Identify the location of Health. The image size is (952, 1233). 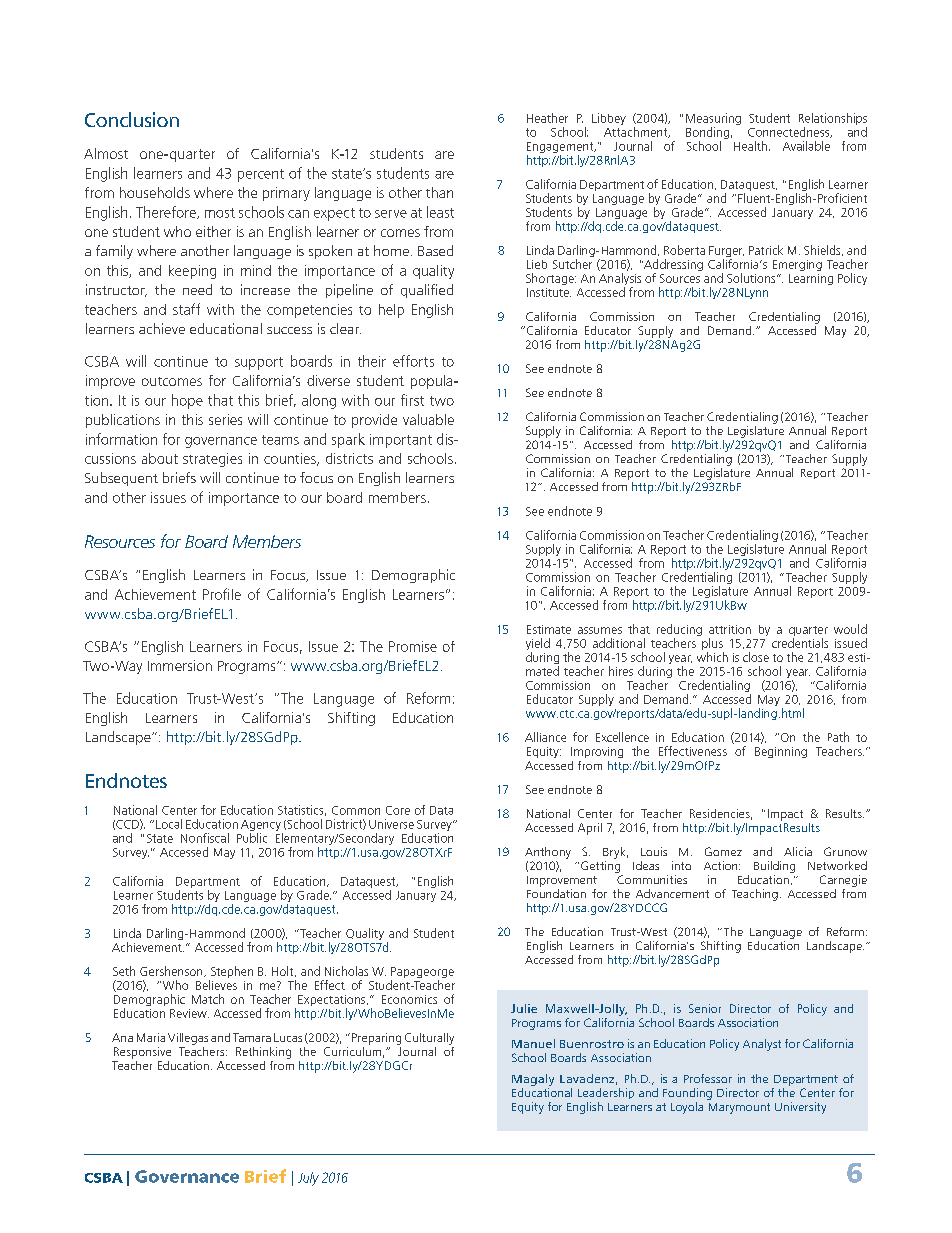
(750, 146).
